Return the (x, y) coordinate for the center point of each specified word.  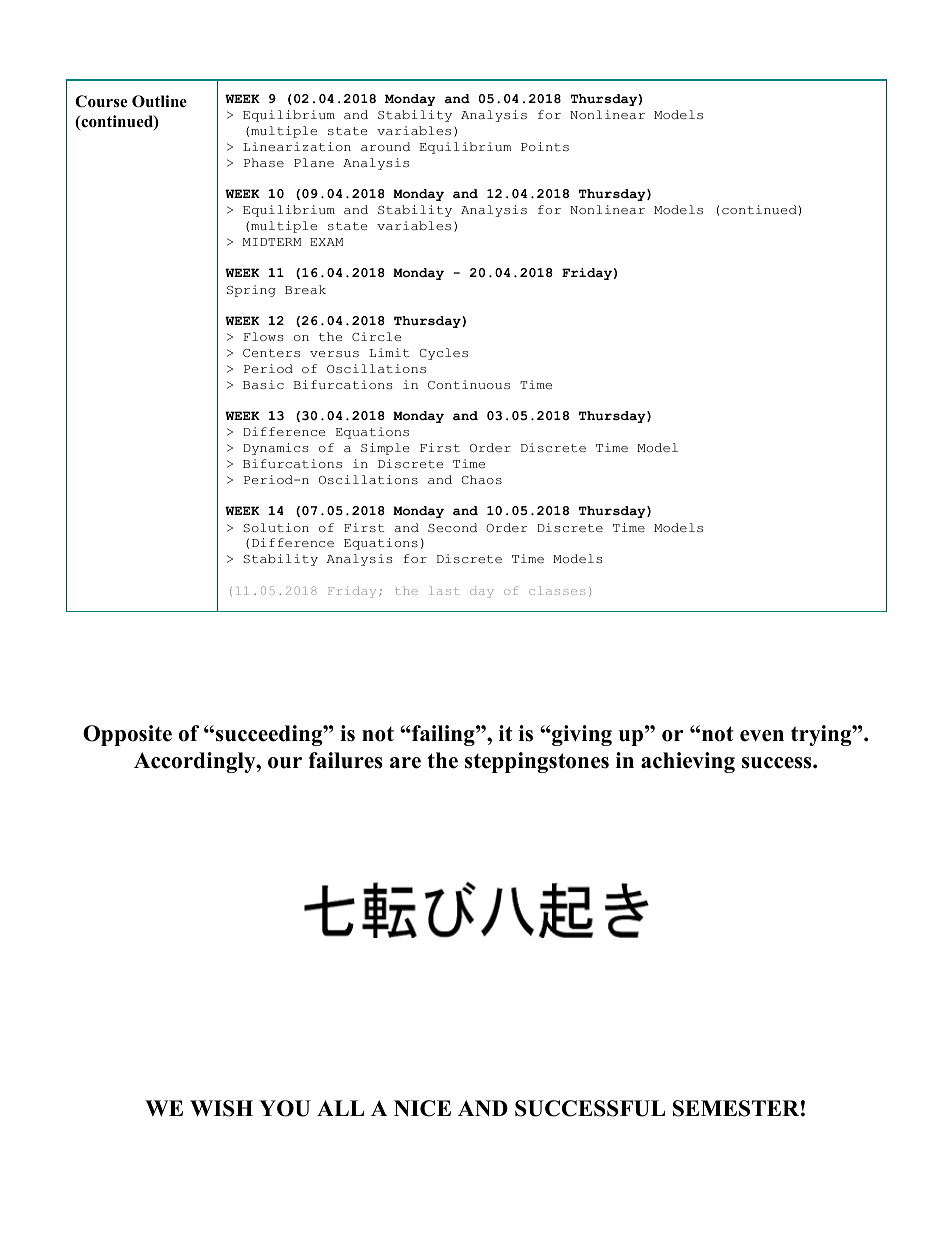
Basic (263, 384)
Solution (276, 527)
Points (545, 146)
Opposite (127, 735)
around (385, 147)
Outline (159, 101)
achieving (688, 762)
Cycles (444, 354)
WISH (221, 1108)
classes (557, 590)
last (444, 590)
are (405, 763)
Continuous (469, 384)
